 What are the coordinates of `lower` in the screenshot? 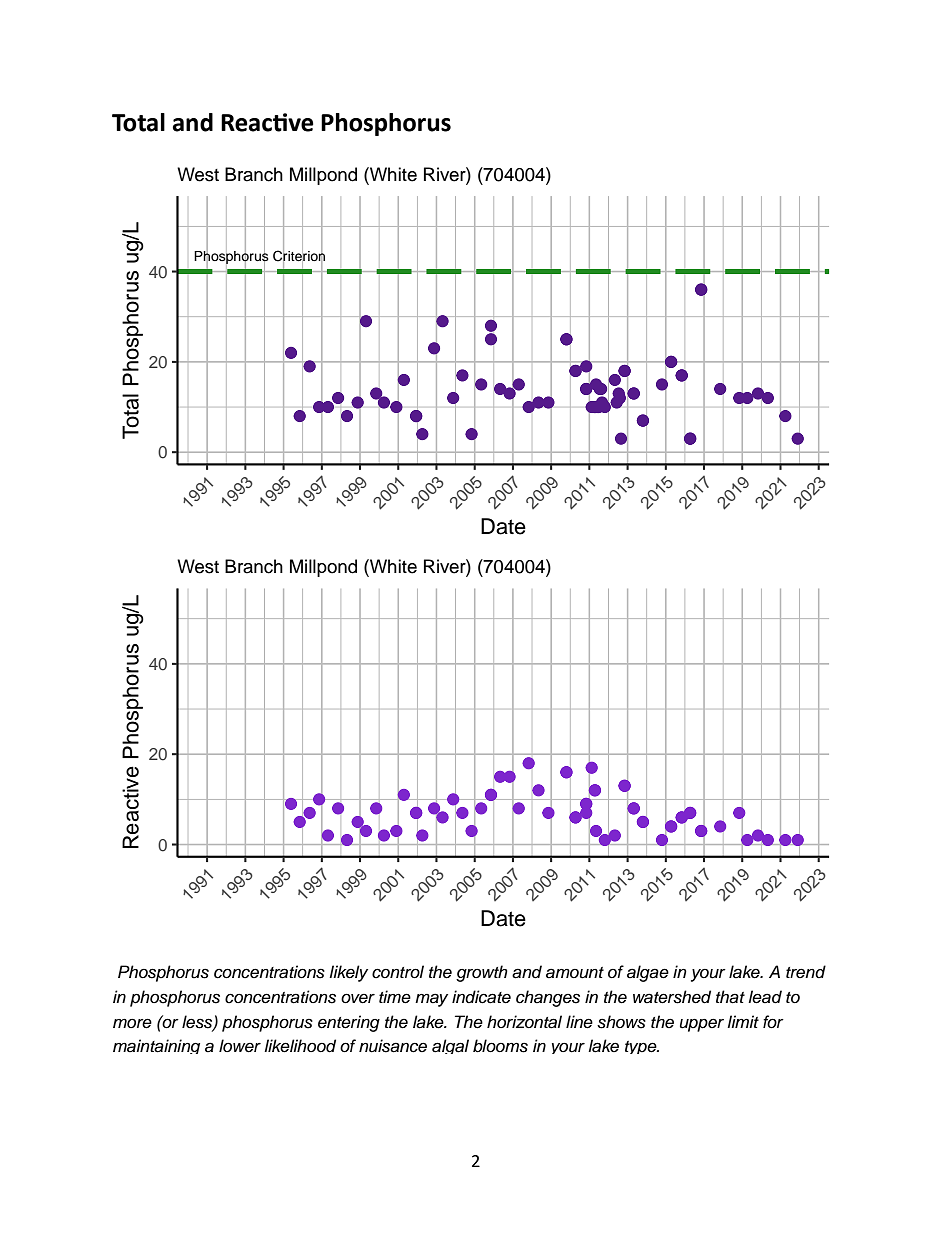 It's located at (240, 1046).
